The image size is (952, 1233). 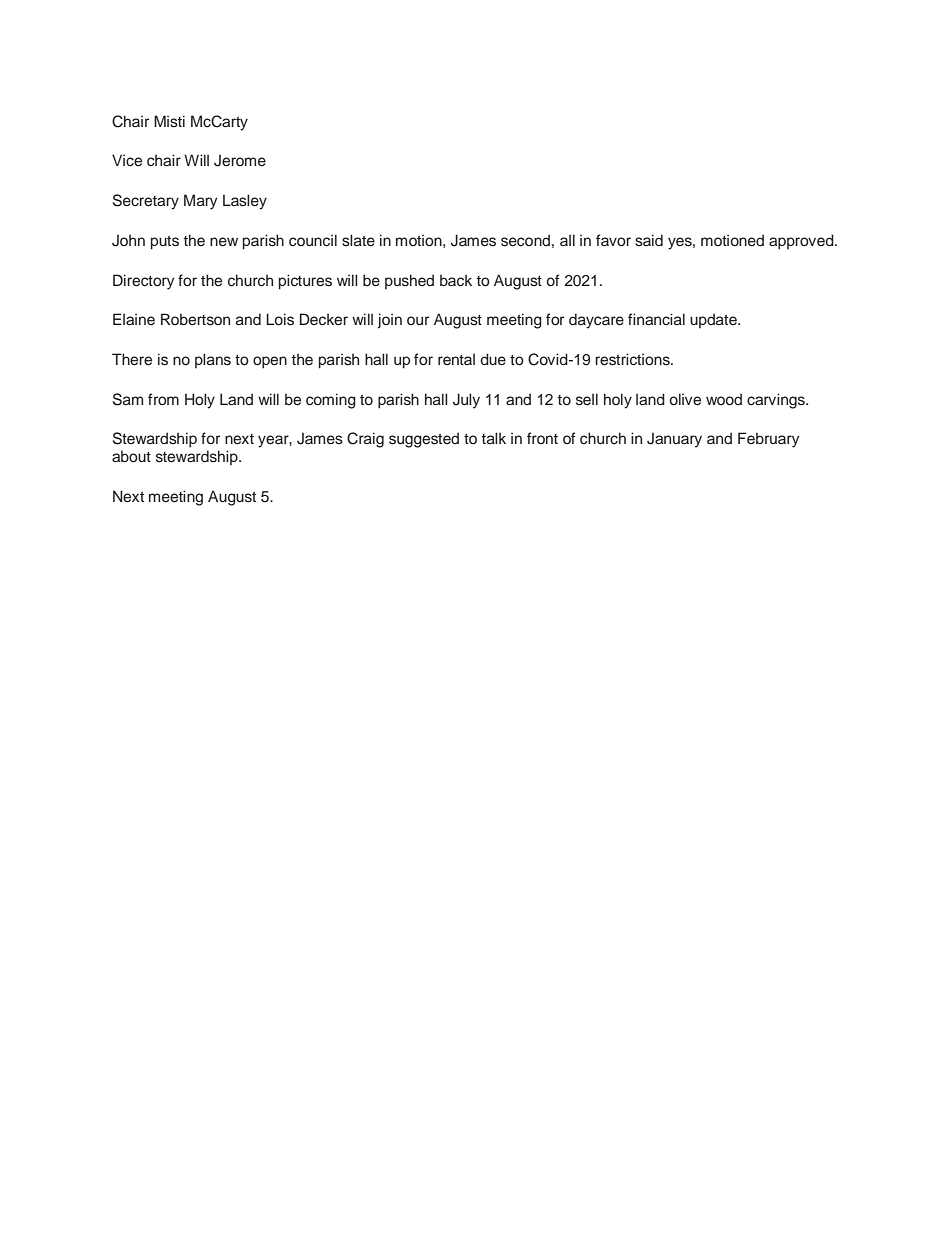 What do you see at coordinates (131, 456) in the page?
I see `about` at bounding box center [131, 456].
